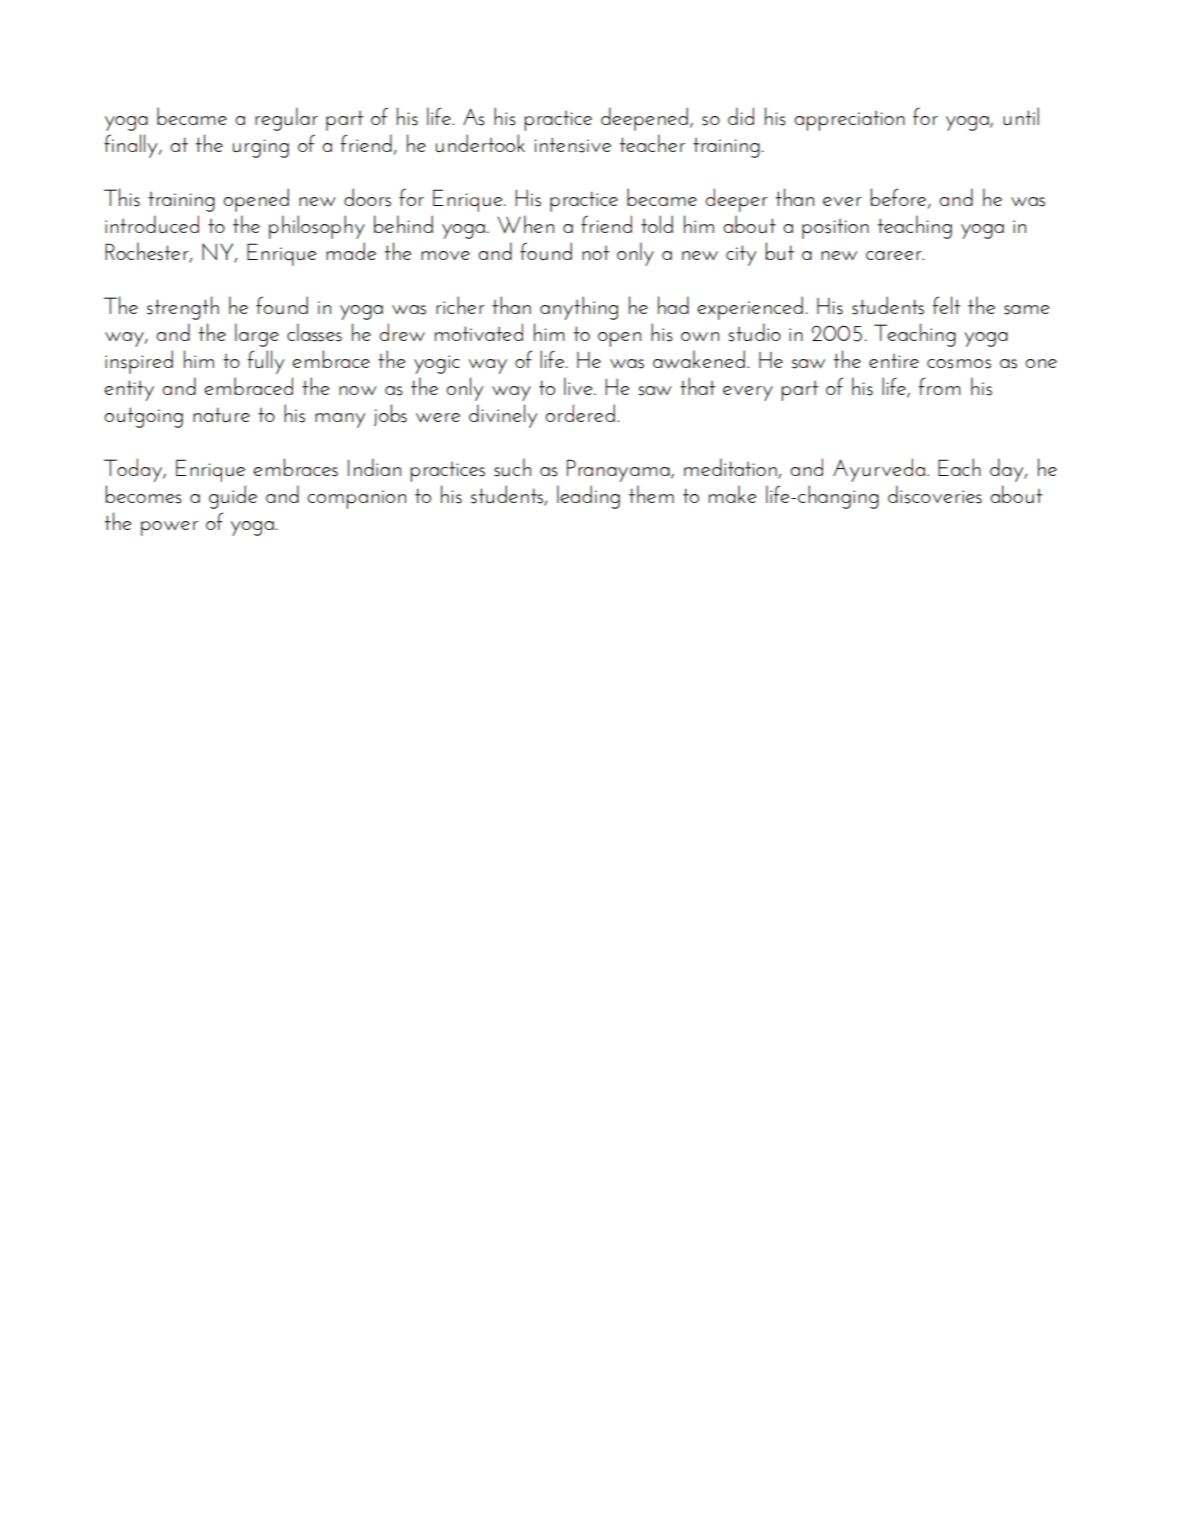 The image size is (1180, 1527). I want to click on leading, so click(588, 497).
